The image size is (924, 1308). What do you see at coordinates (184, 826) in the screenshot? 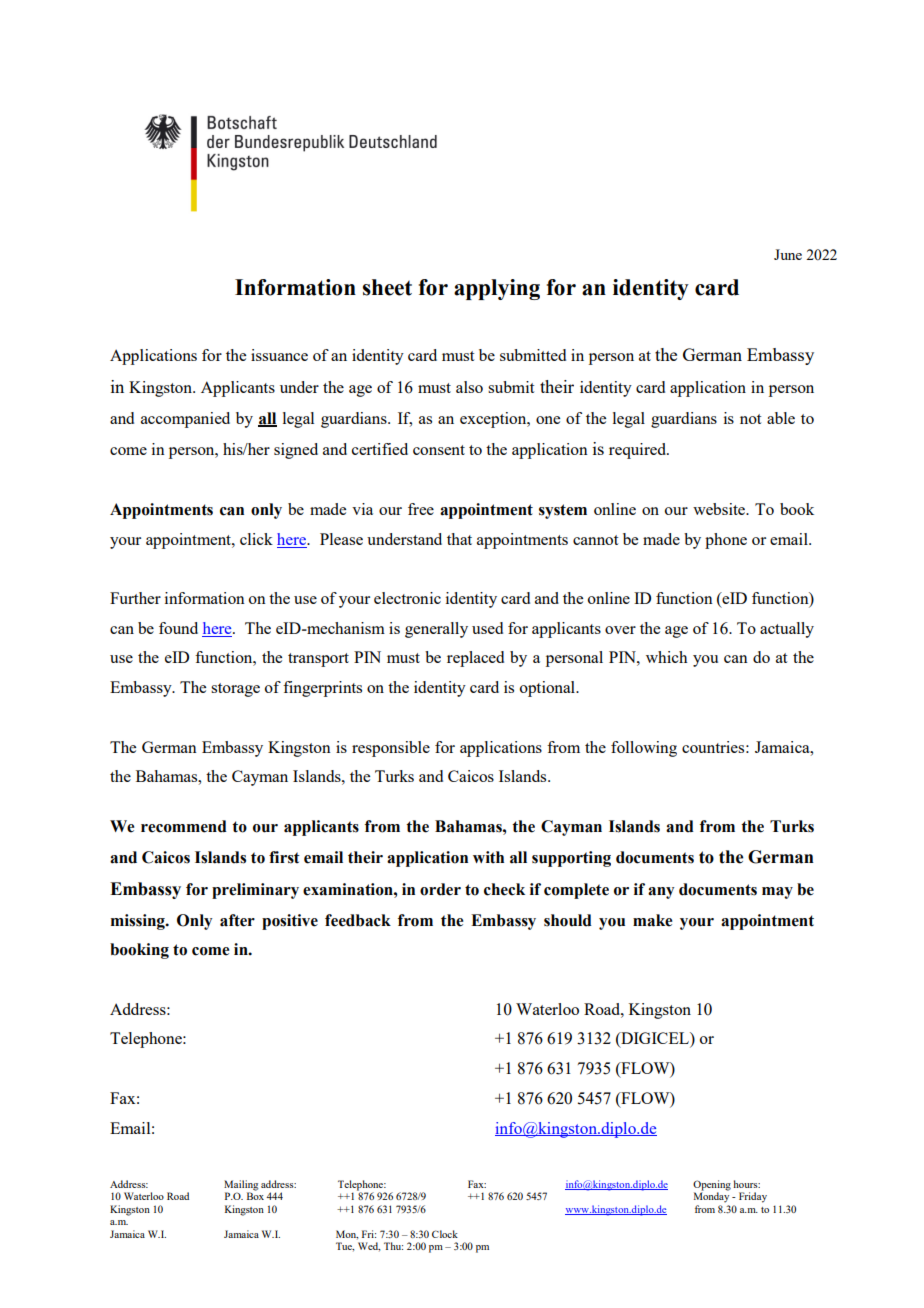
I see `recommend` at bounding box center [184, 826].
